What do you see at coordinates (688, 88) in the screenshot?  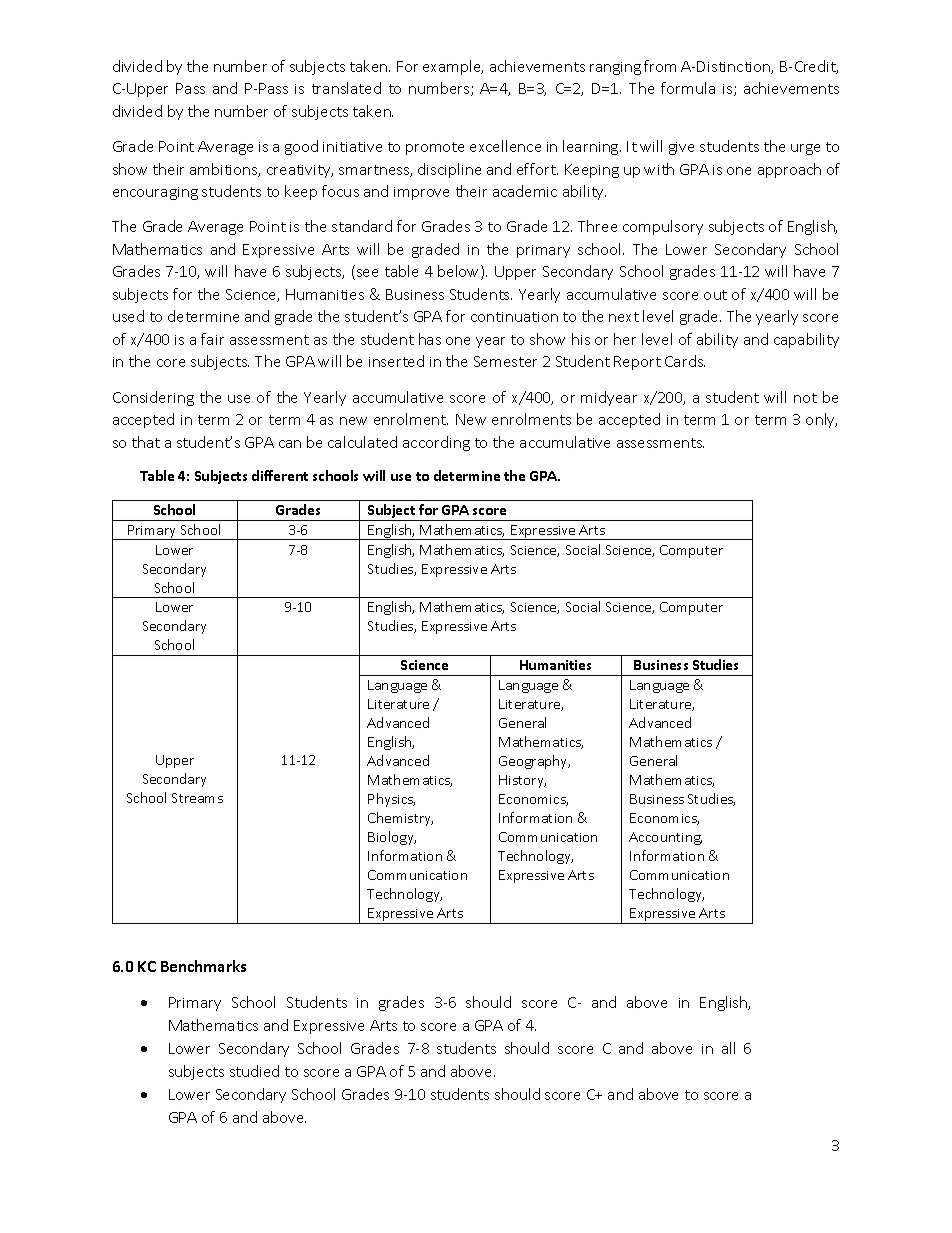 I see `formula` at bounding box center [688, 88].
